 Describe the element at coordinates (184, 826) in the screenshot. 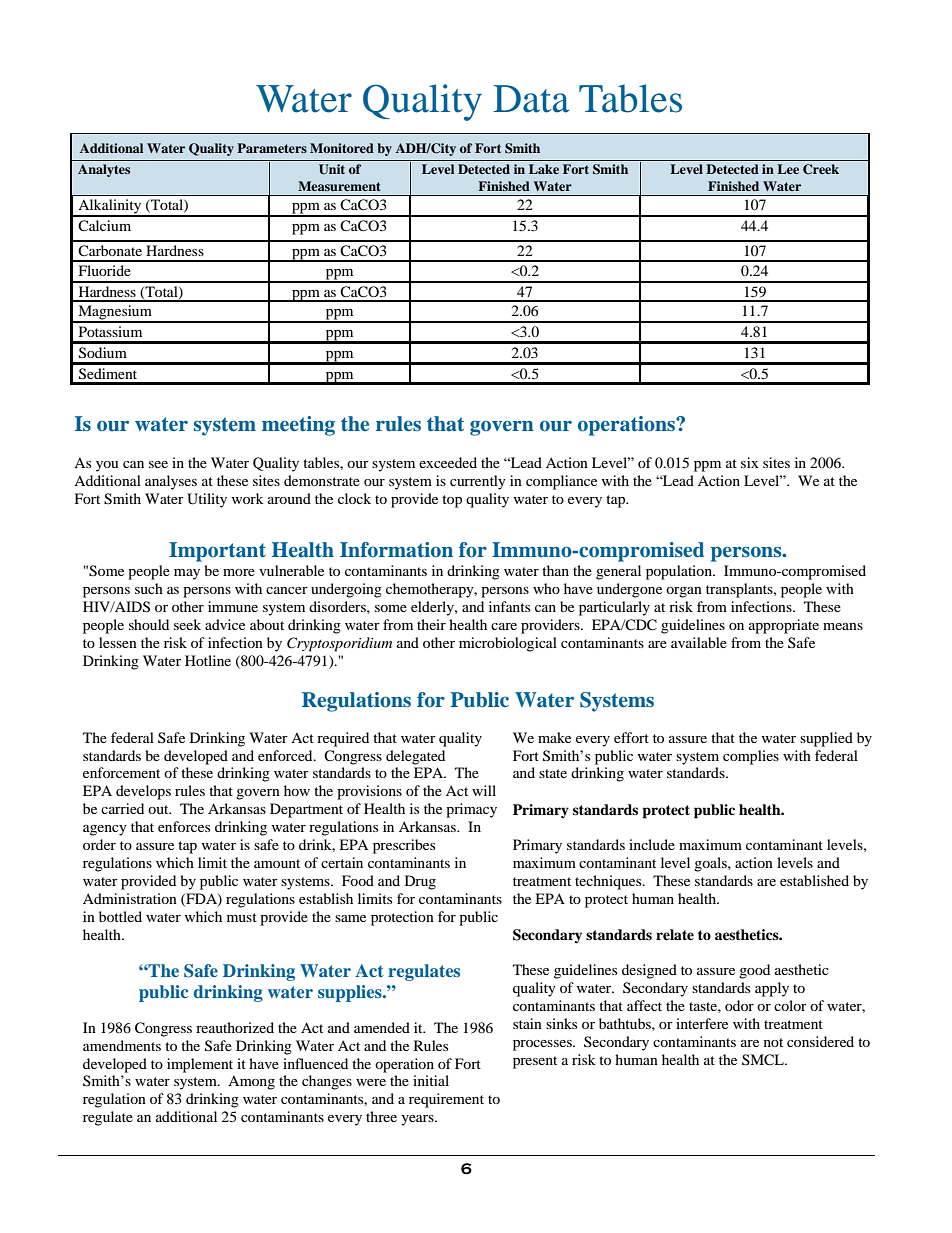

I see `enforces` at that location.
